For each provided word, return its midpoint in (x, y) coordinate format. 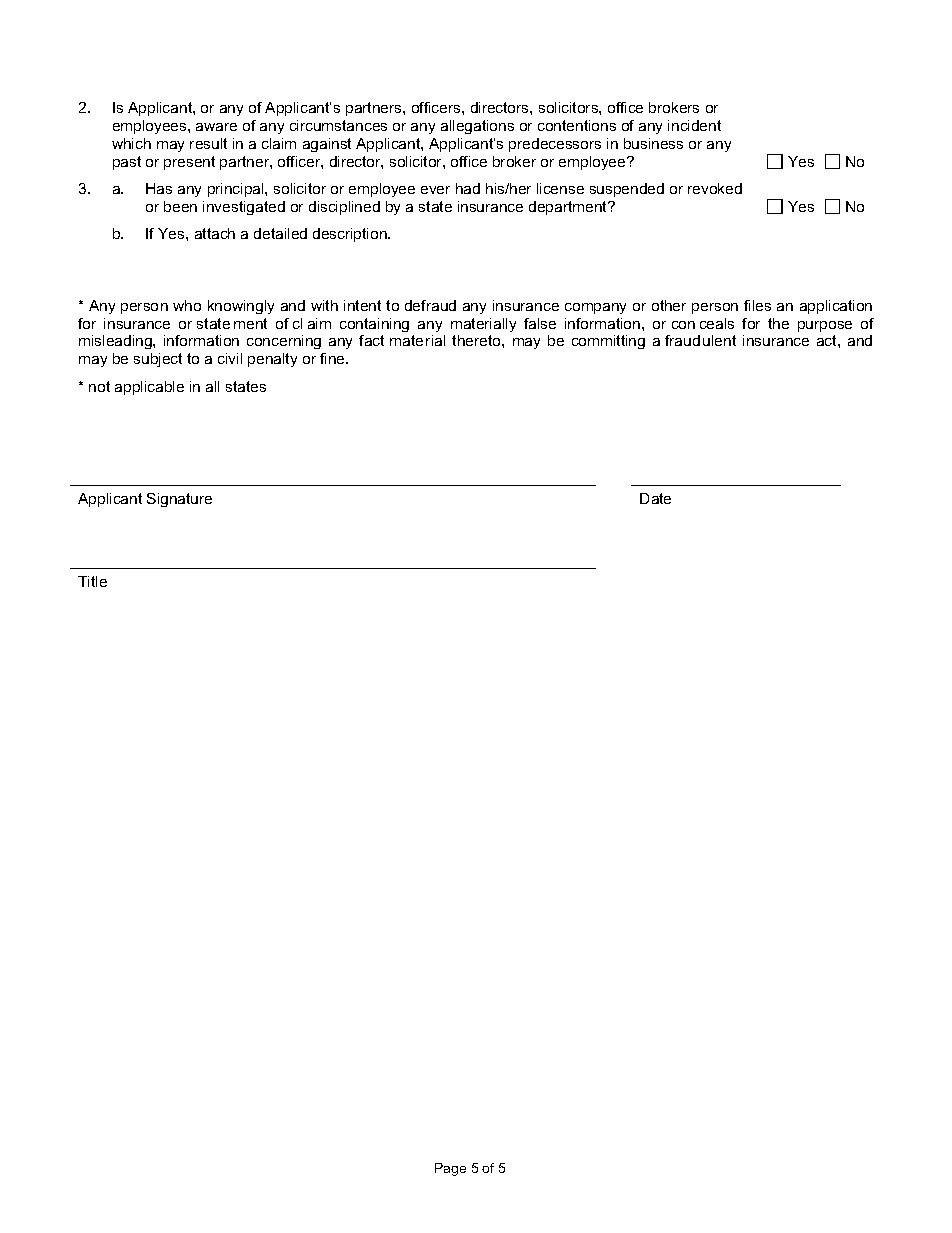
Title (92, 581)
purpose (825, 326)
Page (450, 1169)
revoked (715, 188)
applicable (149, 388)
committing (608, 342)
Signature (179, 500)
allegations (477, 127)
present (189, 163)
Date (655, 498)
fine (333, 358)
